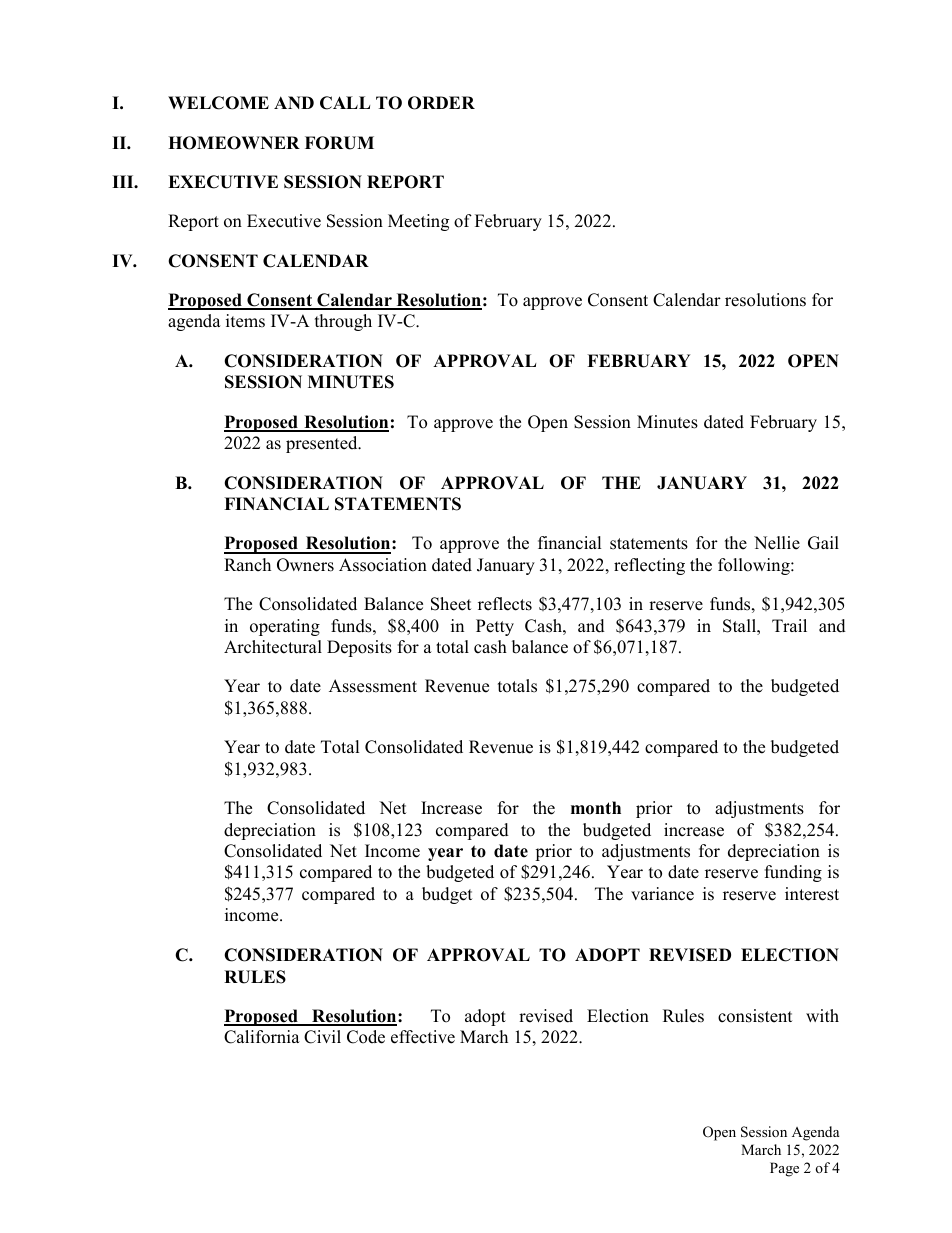 This screenshot has width=952, height=1233. What do you see at coordinates (322, 1037) in the screenshot?
I see `Civil` at bounding box center [322, 1037].
